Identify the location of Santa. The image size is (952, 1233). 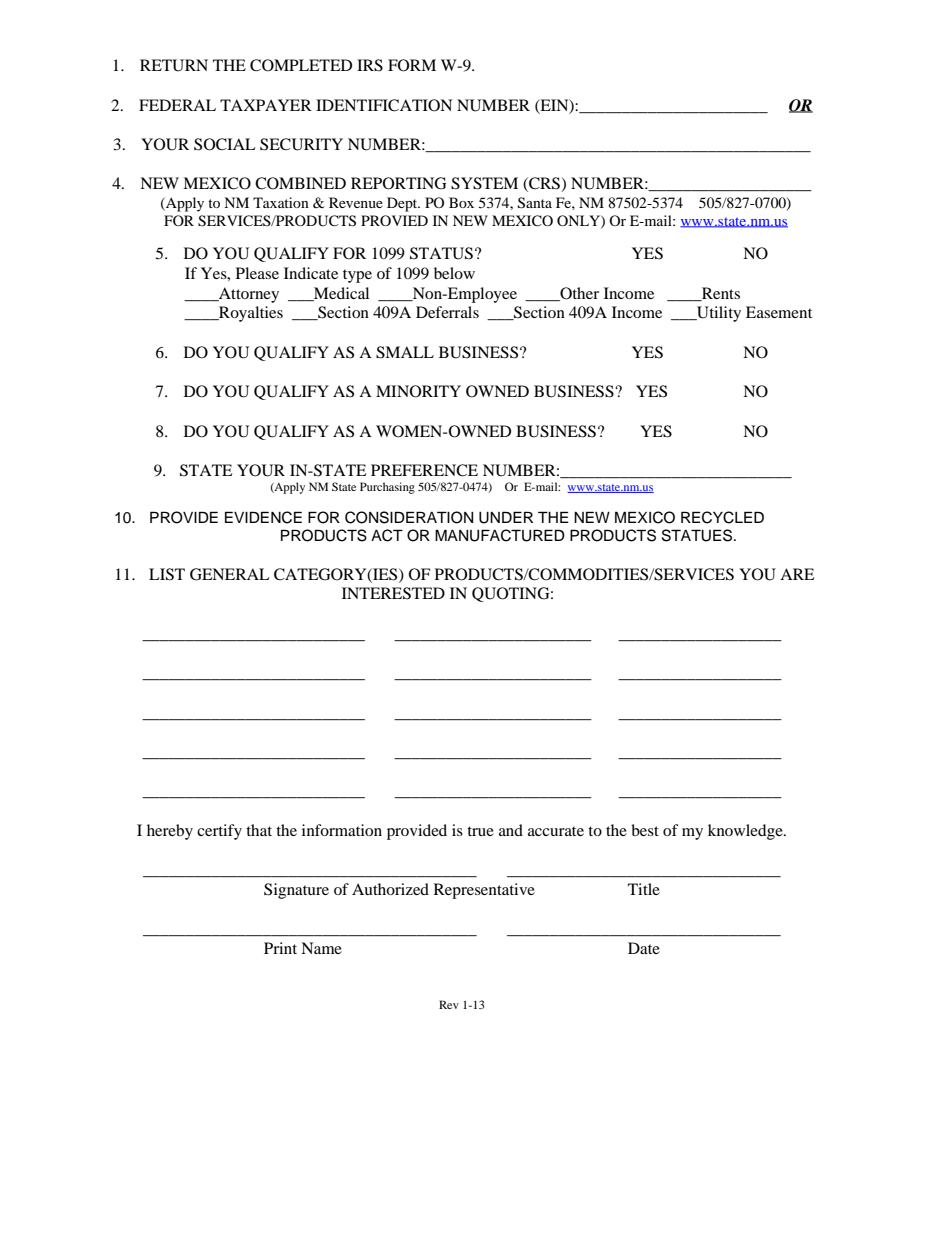
(535, 203).
